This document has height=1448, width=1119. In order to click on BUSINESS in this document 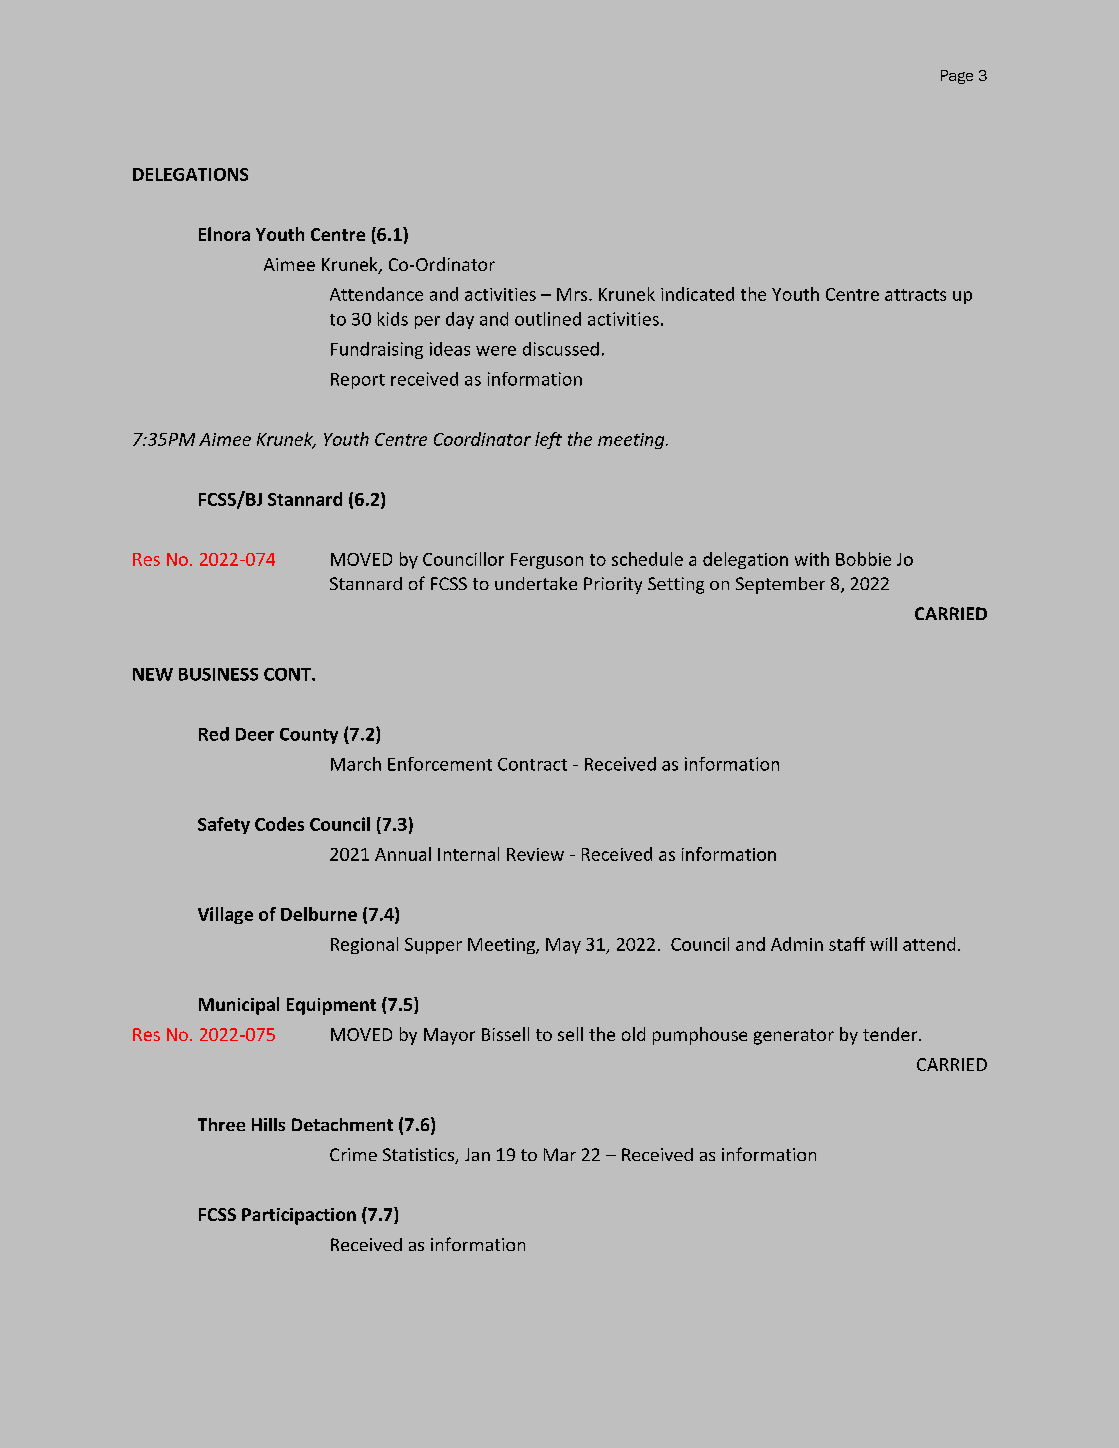, I will do `click(218, 674)`.
